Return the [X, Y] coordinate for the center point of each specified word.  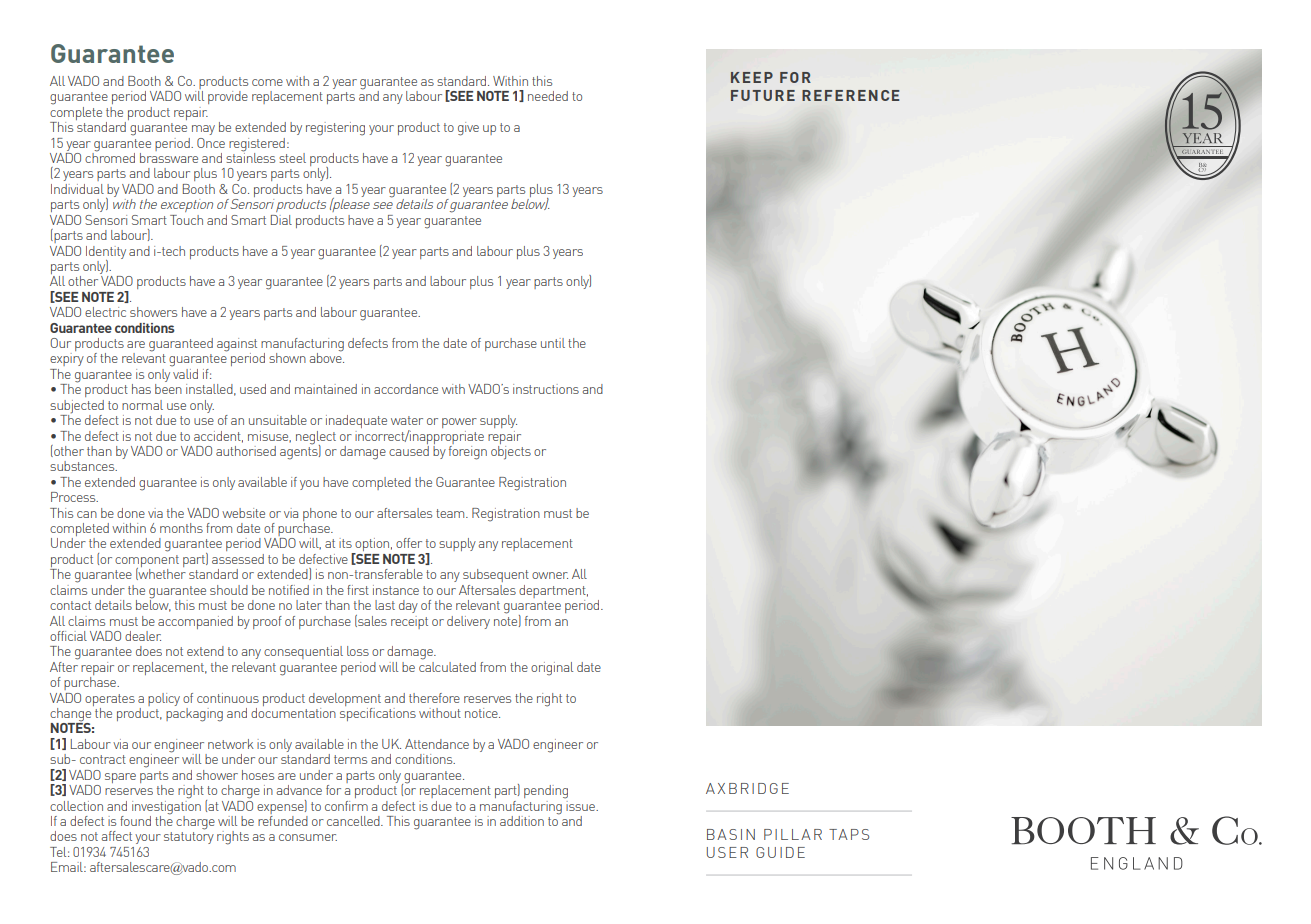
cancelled [354, 821]
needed [548, 96]
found [135, 821]
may [203, 130]
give [468, 129]
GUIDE [780, 852]
